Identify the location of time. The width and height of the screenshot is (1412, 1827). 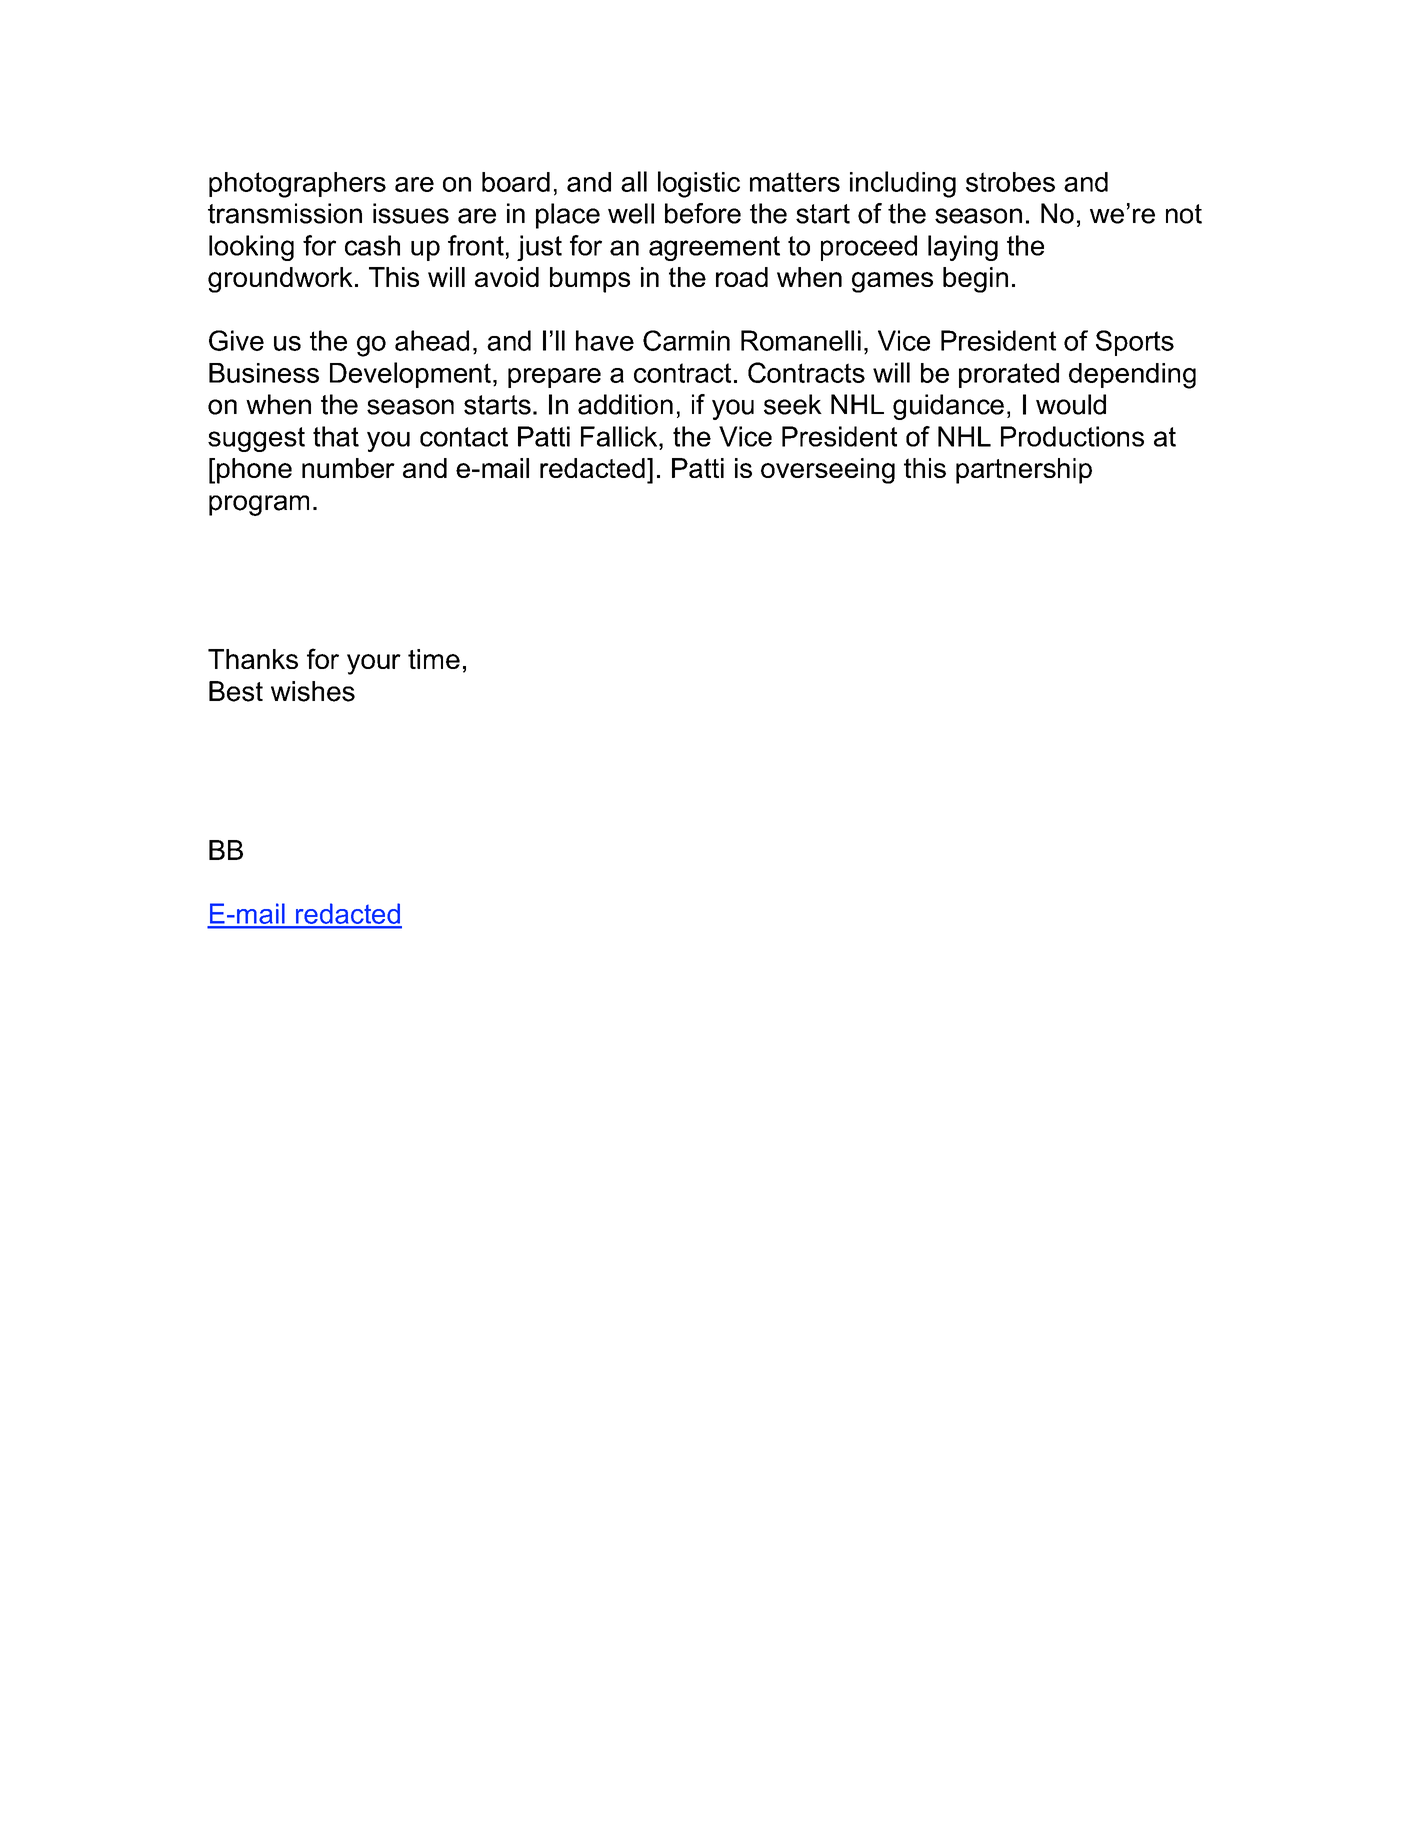
(434, 659).
